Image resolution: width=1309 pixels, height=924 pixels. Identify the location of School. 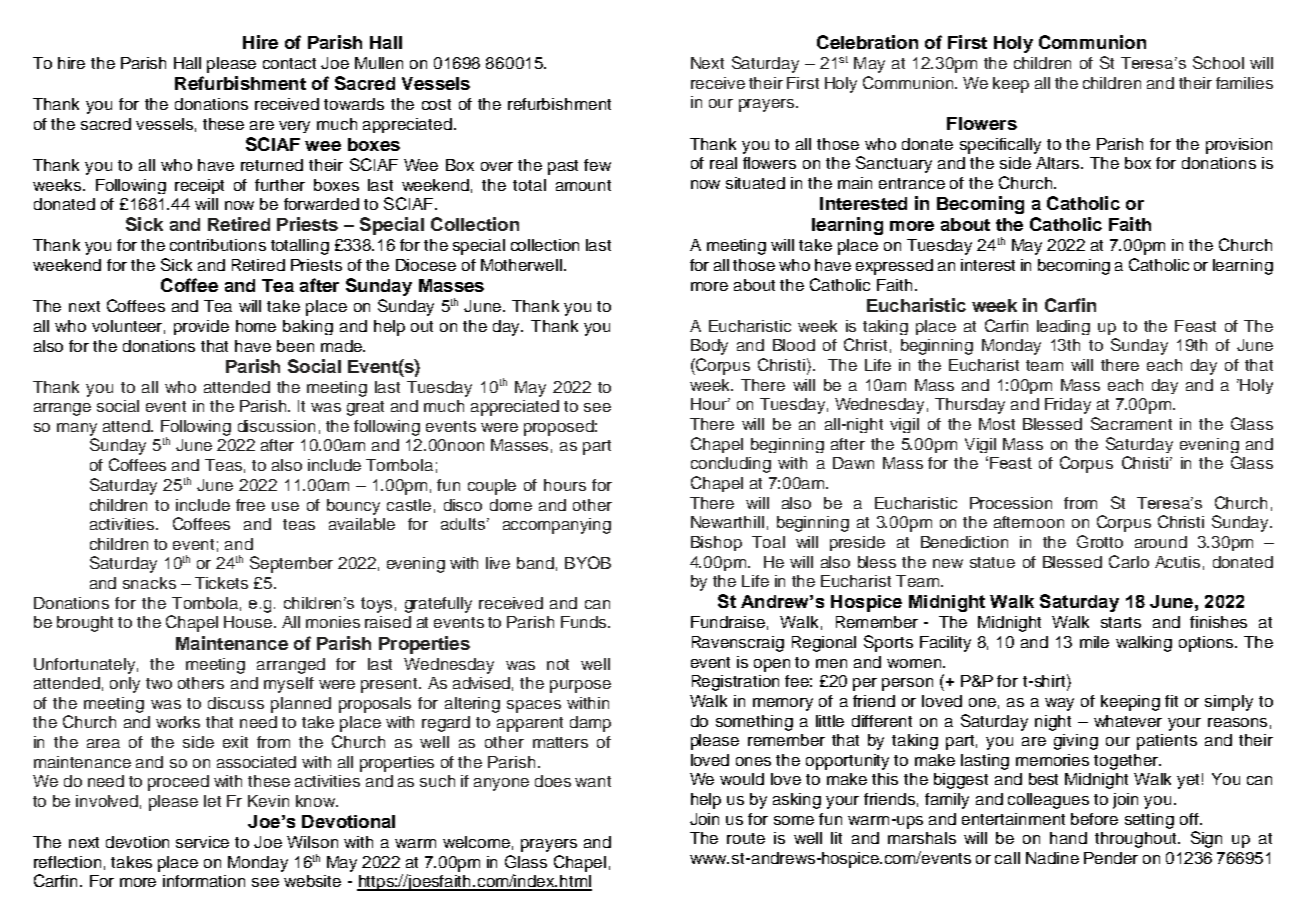
(1218, 62).
